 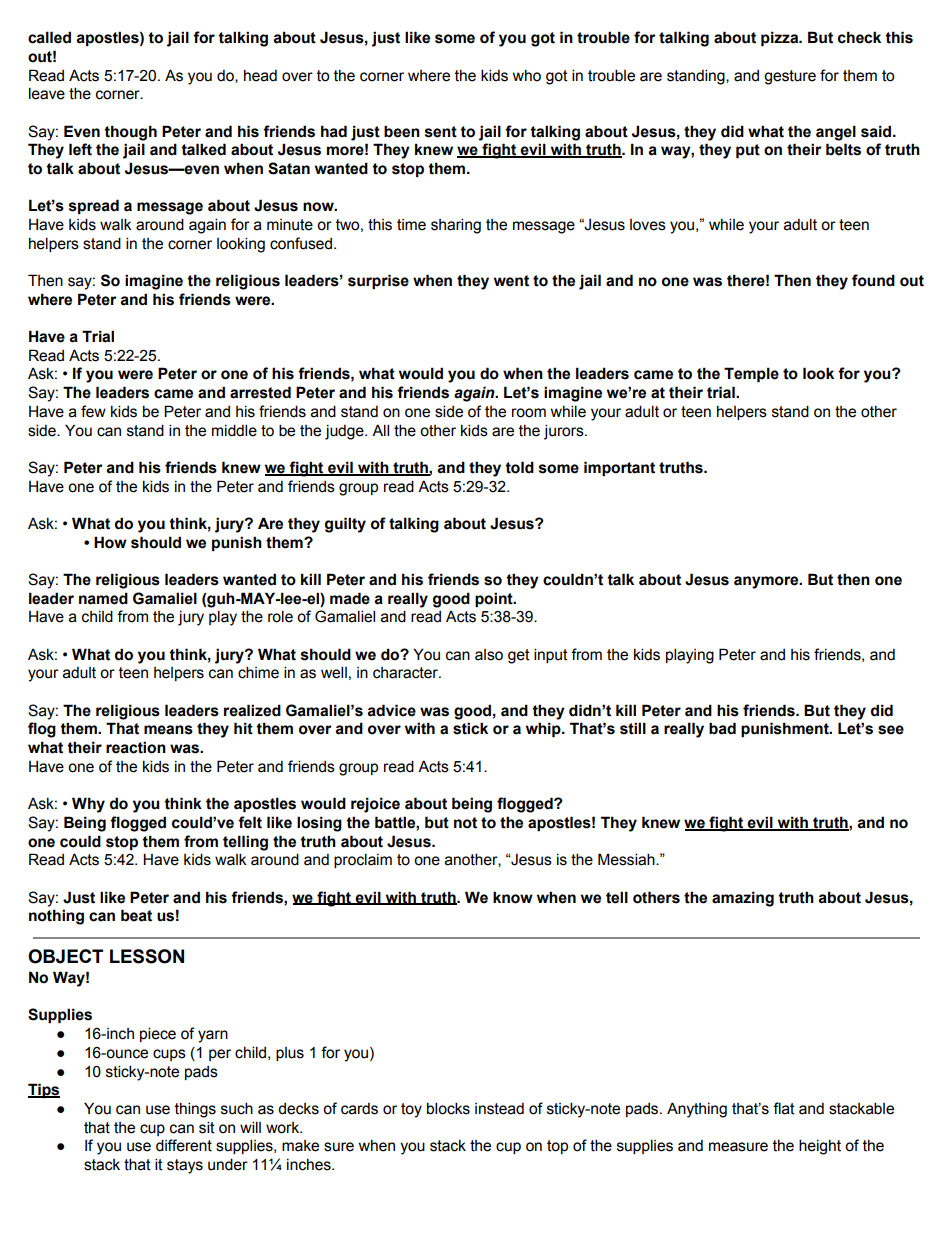 What do you see at coordinates (489, 655) in the image?
I see `also` at bounding box center [489, 655].
